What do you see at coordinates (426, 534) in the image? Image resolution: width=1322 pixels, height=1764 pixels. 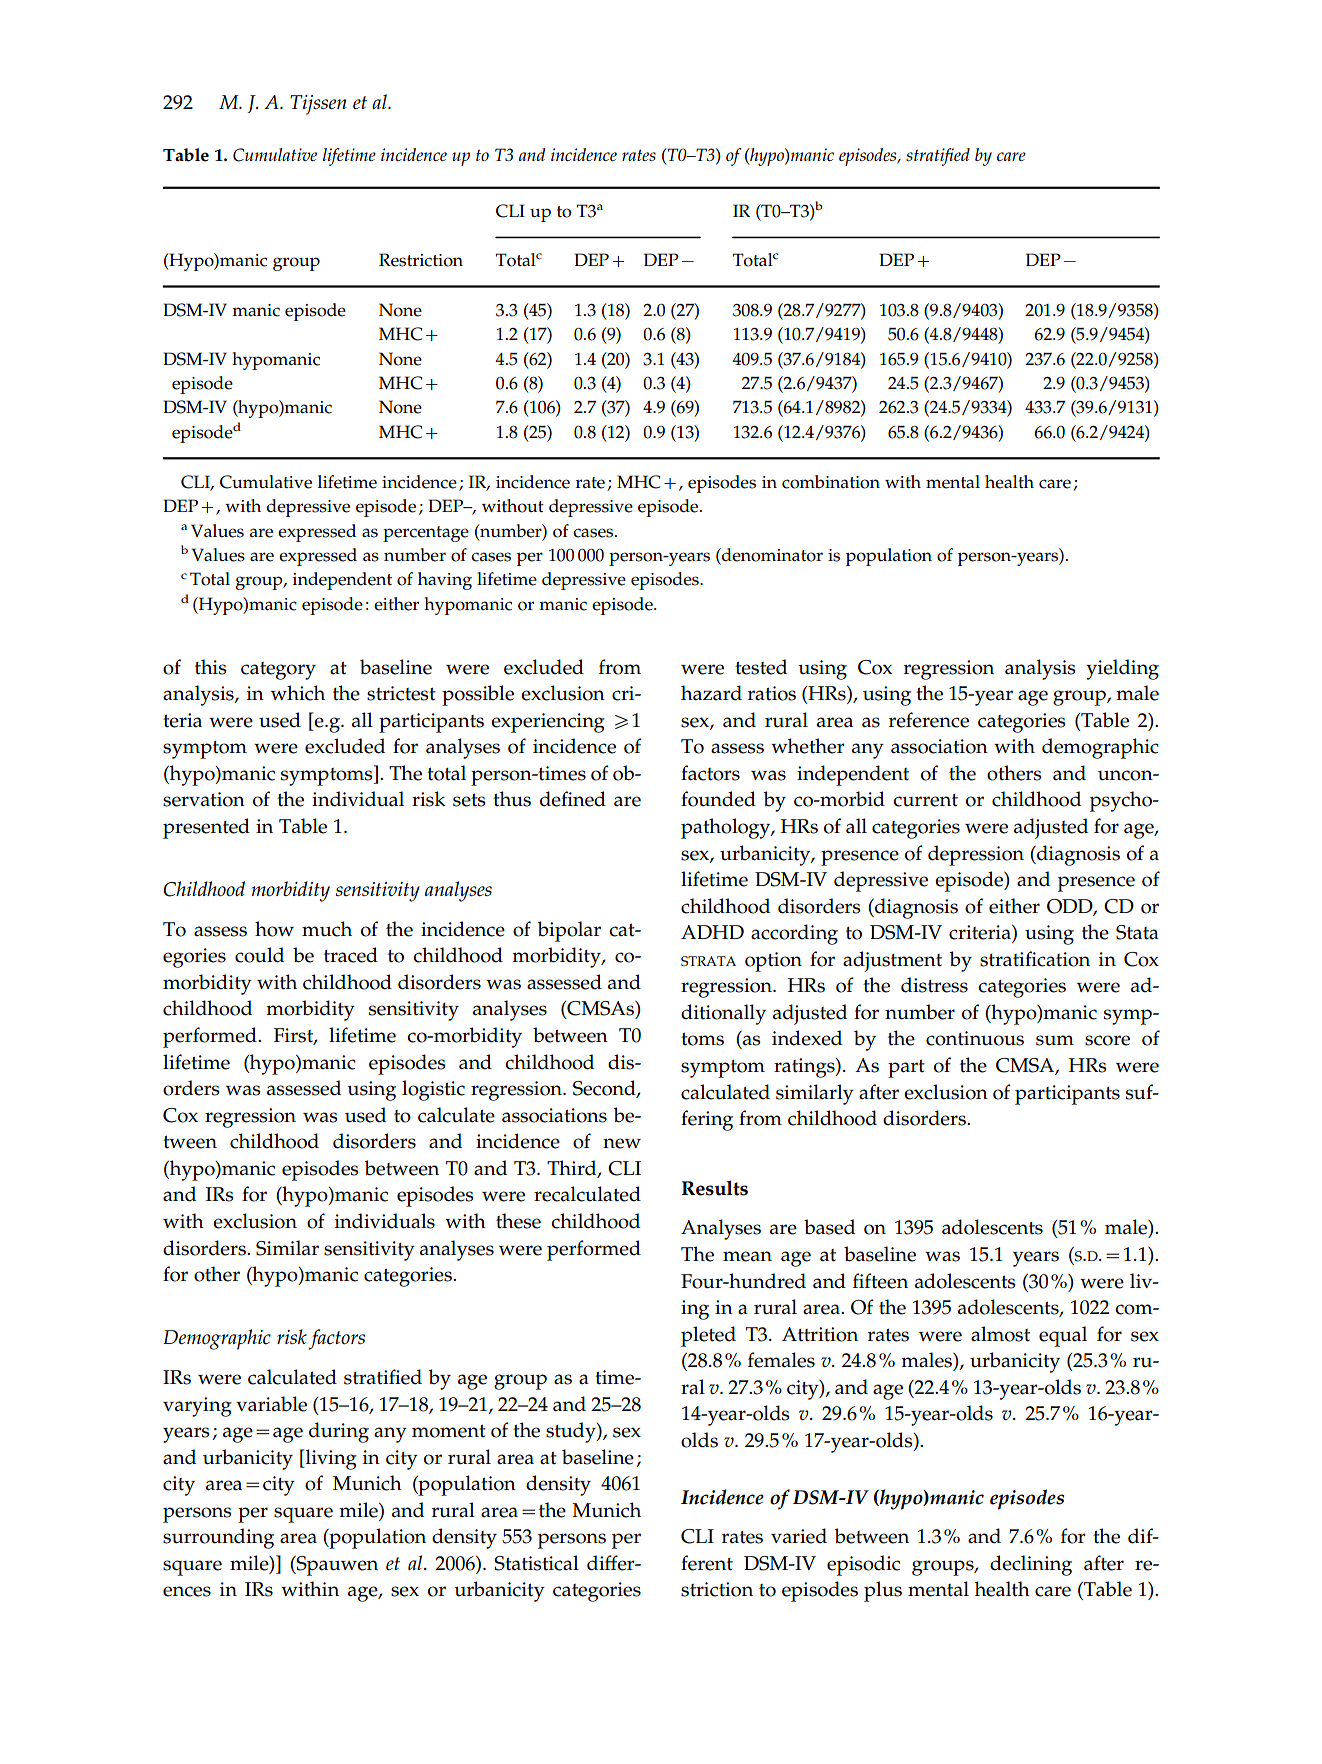 I see `percentage` at bounding box center [426, 534].
